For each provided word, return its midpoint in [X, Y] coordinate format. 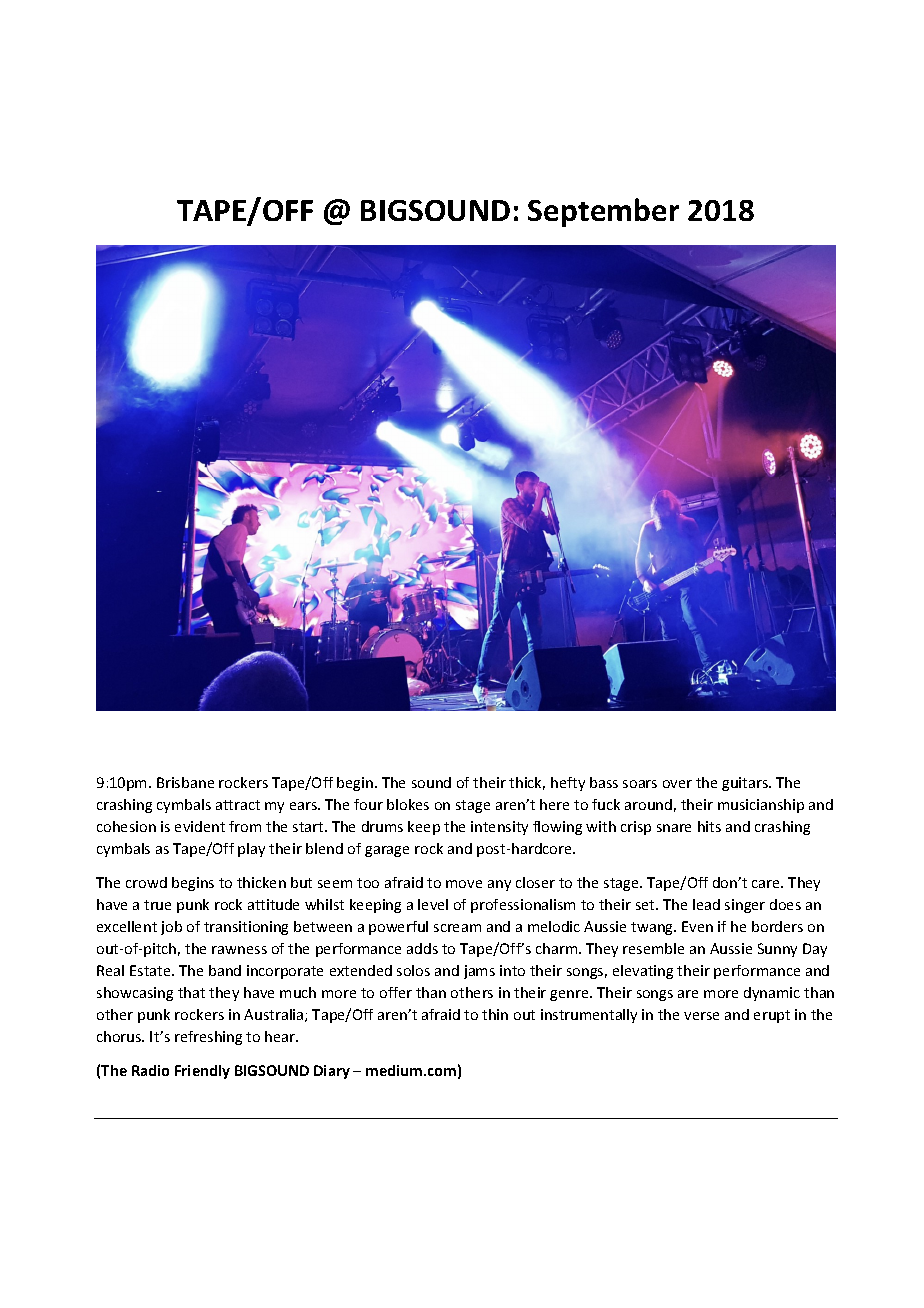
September [603, 212]
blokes [408, 804]
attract [238, 805]
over [677, 784]
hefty [568, 784]
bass [604, 782]
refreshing [208, 1038]
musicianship [761, 806]
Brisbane [185, 782]
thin [495, 1014]
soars [640, 784]
